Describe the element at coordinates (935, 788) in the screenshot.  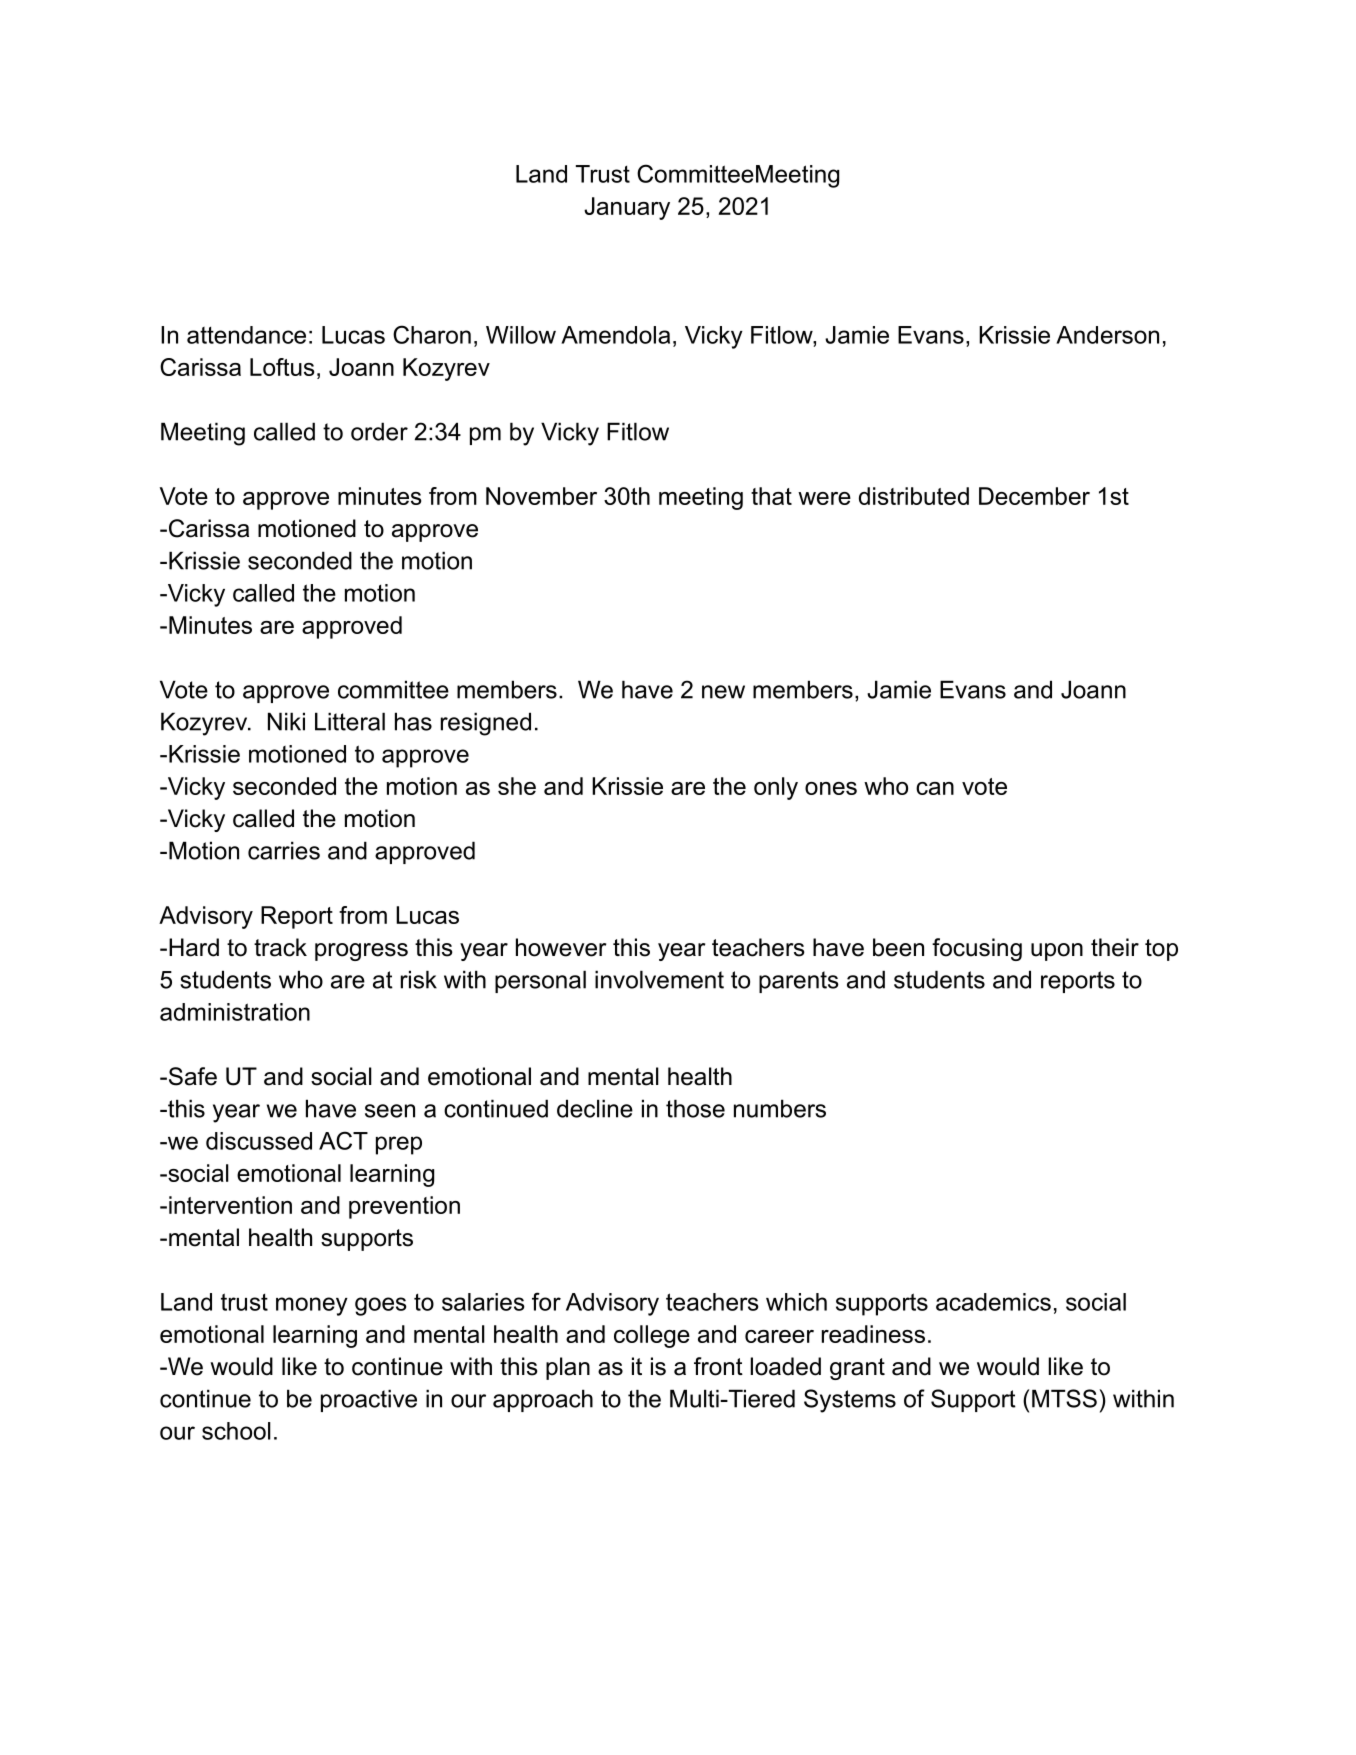
I see `can` at that location.
